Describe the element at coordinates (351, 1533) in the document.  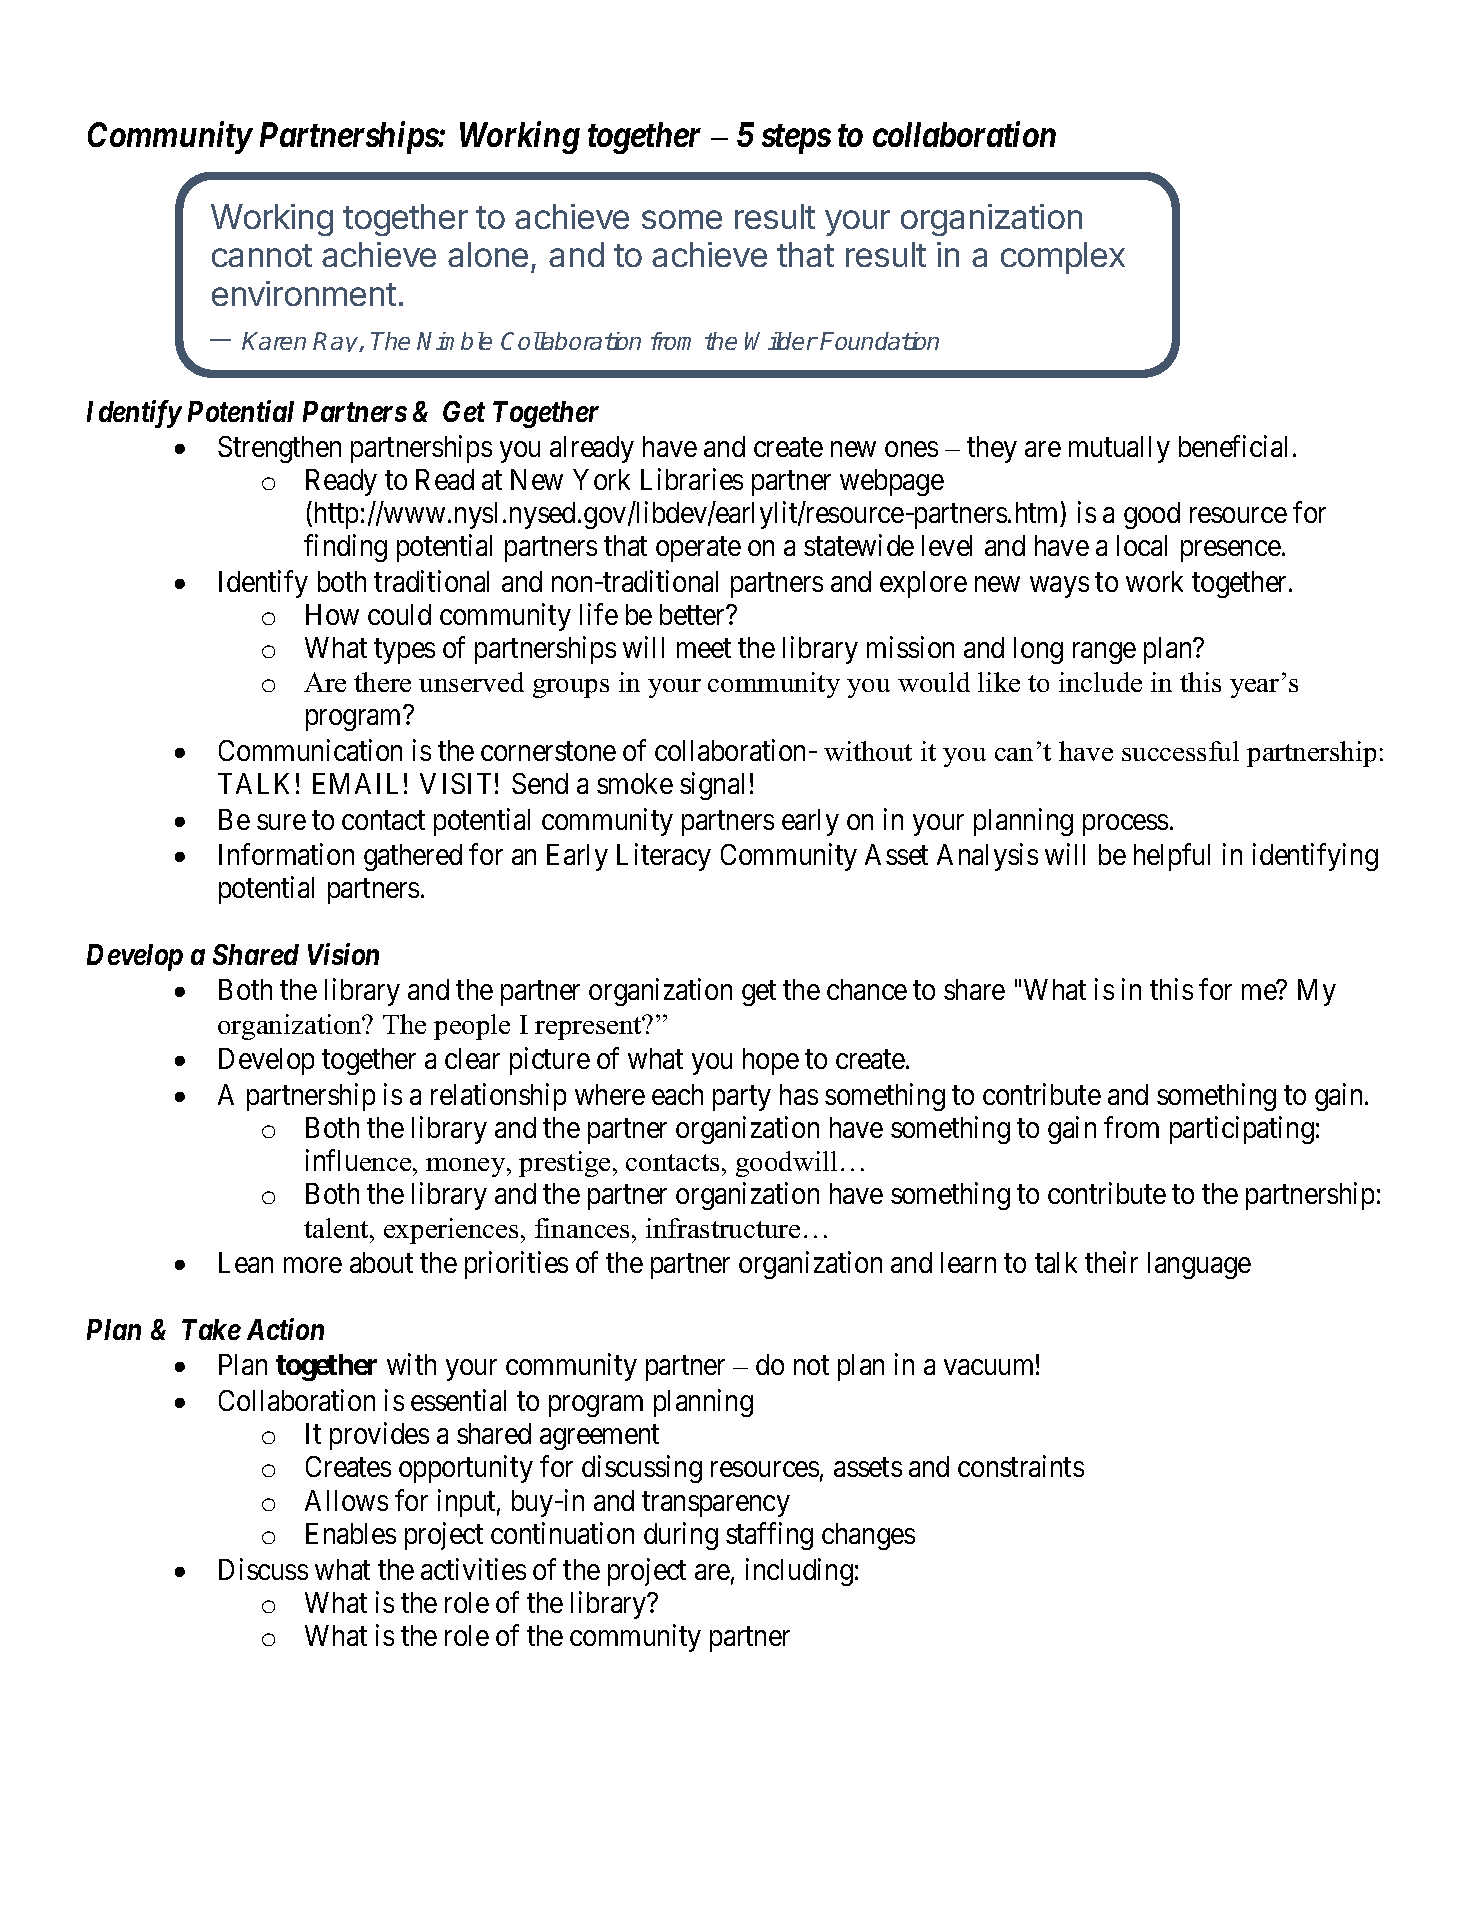
I see `Enables` at that location.
